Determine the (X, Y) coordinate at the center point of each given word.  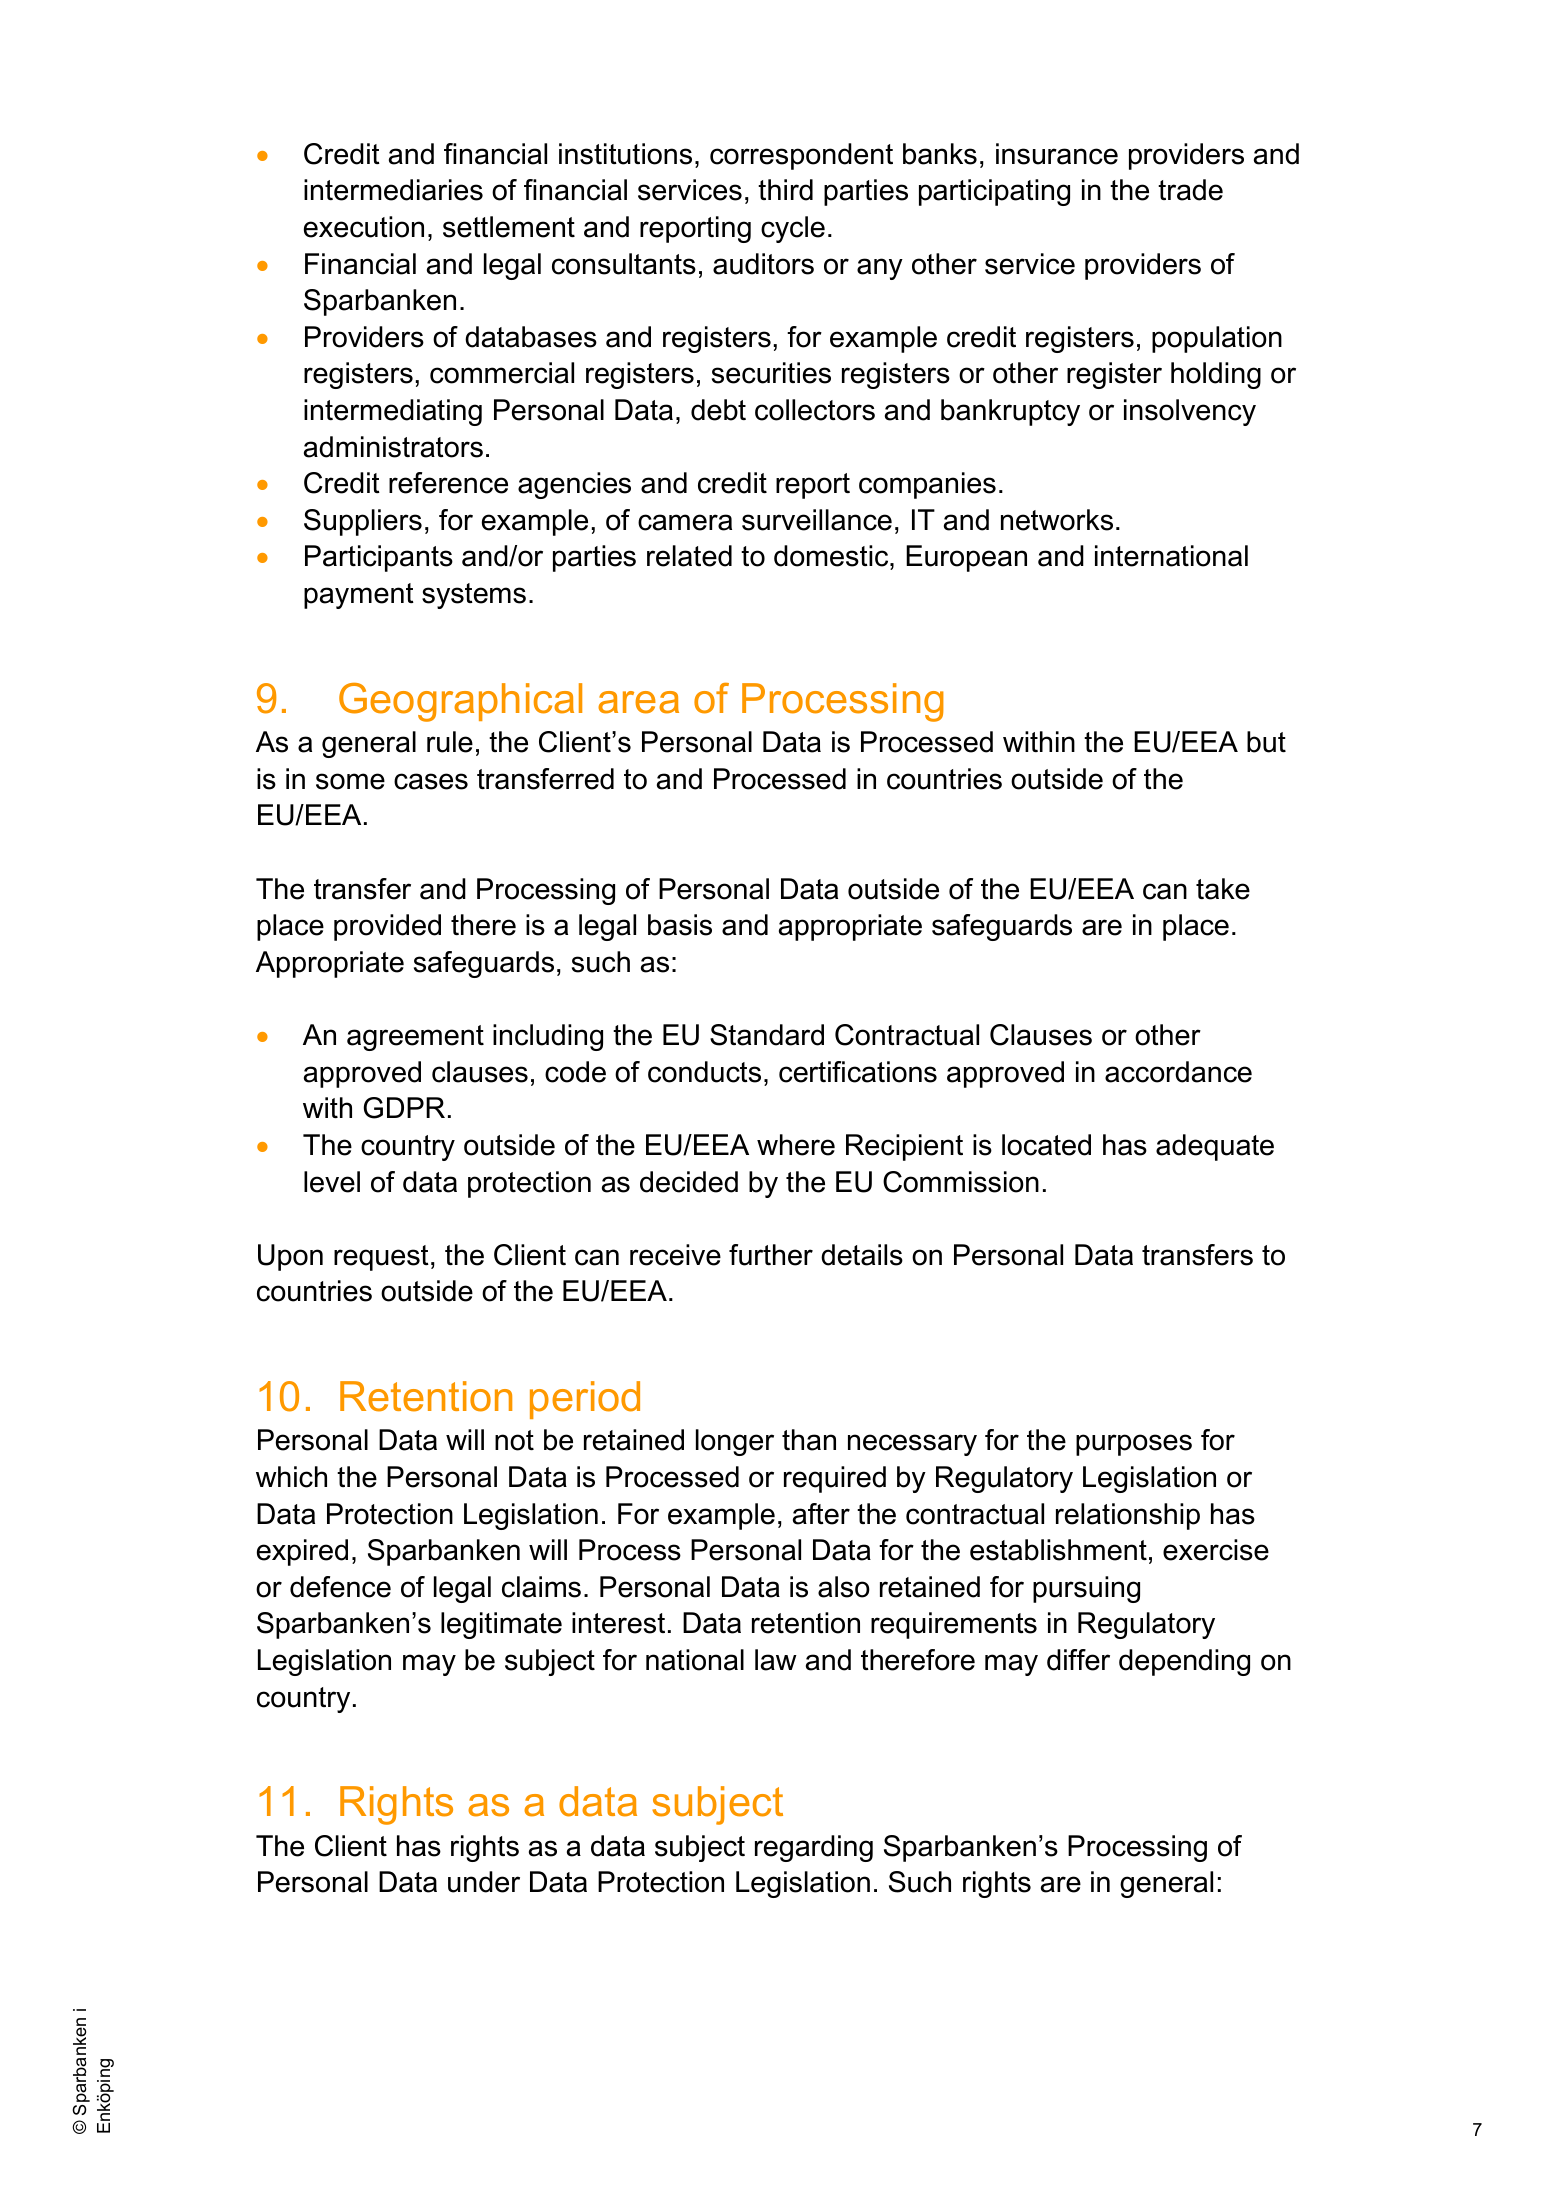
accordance (1178, 1072)
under (484, 1882)
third (785, 190)
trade (1190, 190)
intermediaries (393, 190)
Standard (767, 1035)
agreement (415, 1038)
